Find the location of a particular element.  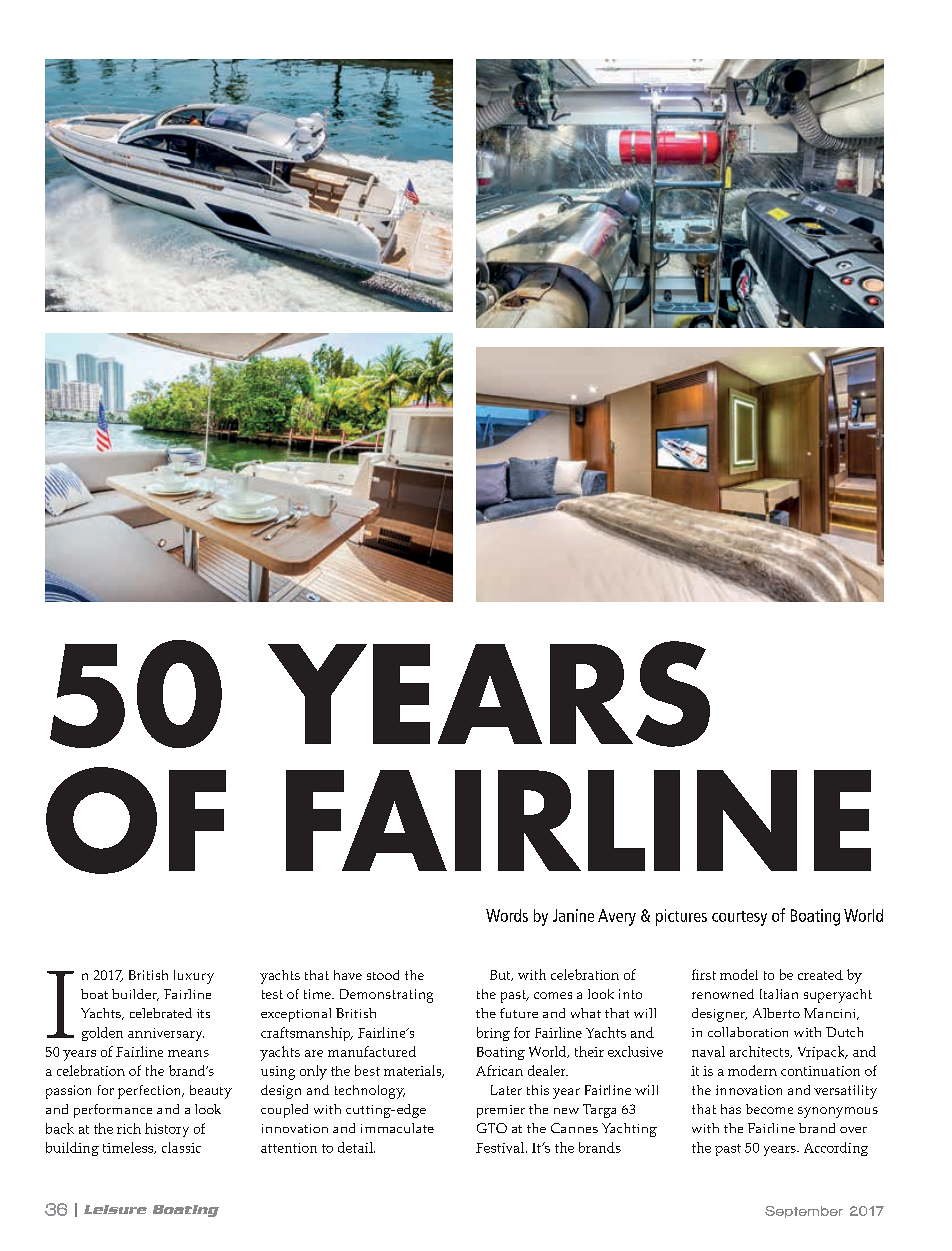

celebrated is located at coordinates (161, 1013).
